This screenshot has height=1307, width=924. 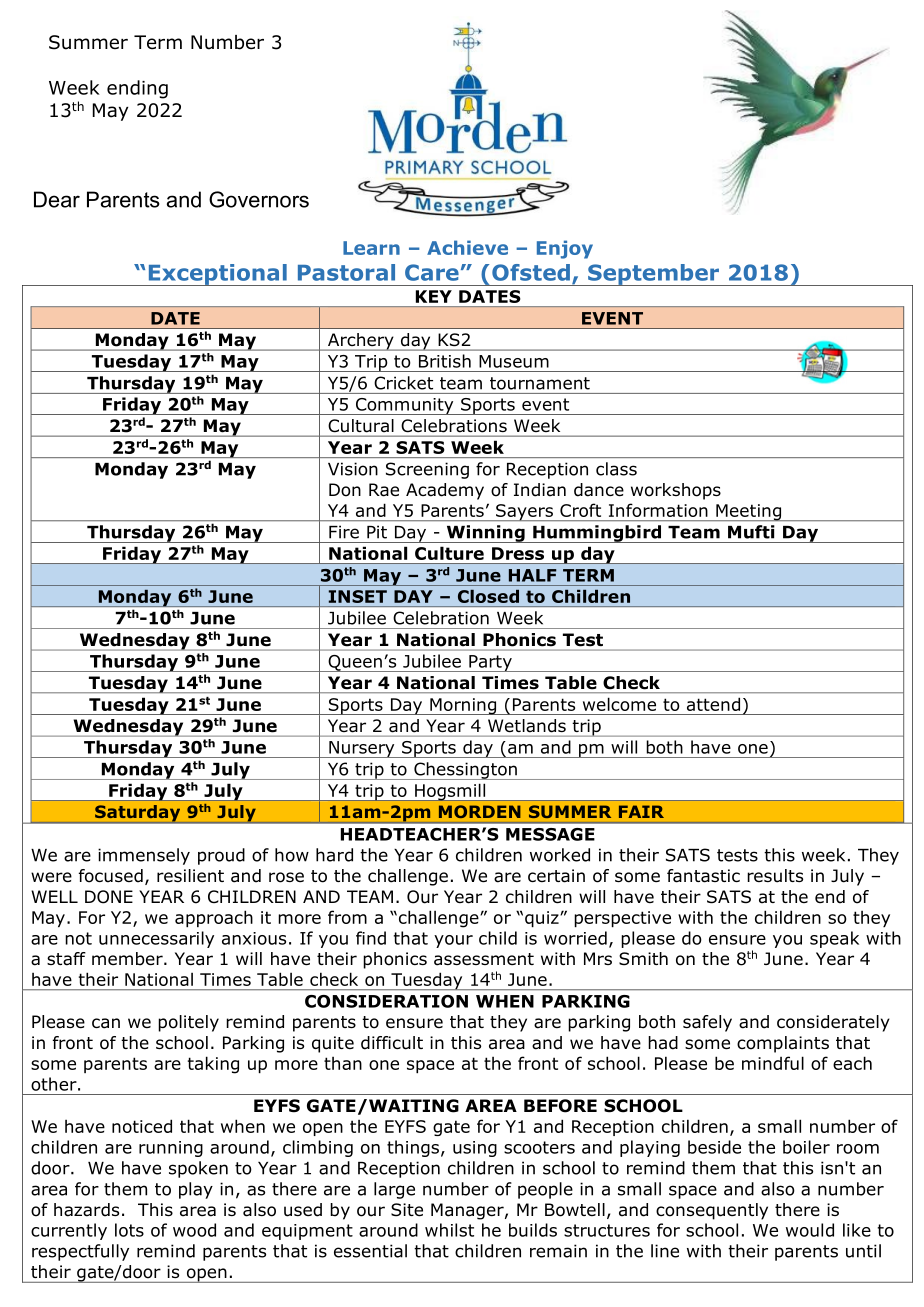 What do you see at coordinates (810, 1230) in the screenshot?
I see `would` at bounding box center [810, 1230].
